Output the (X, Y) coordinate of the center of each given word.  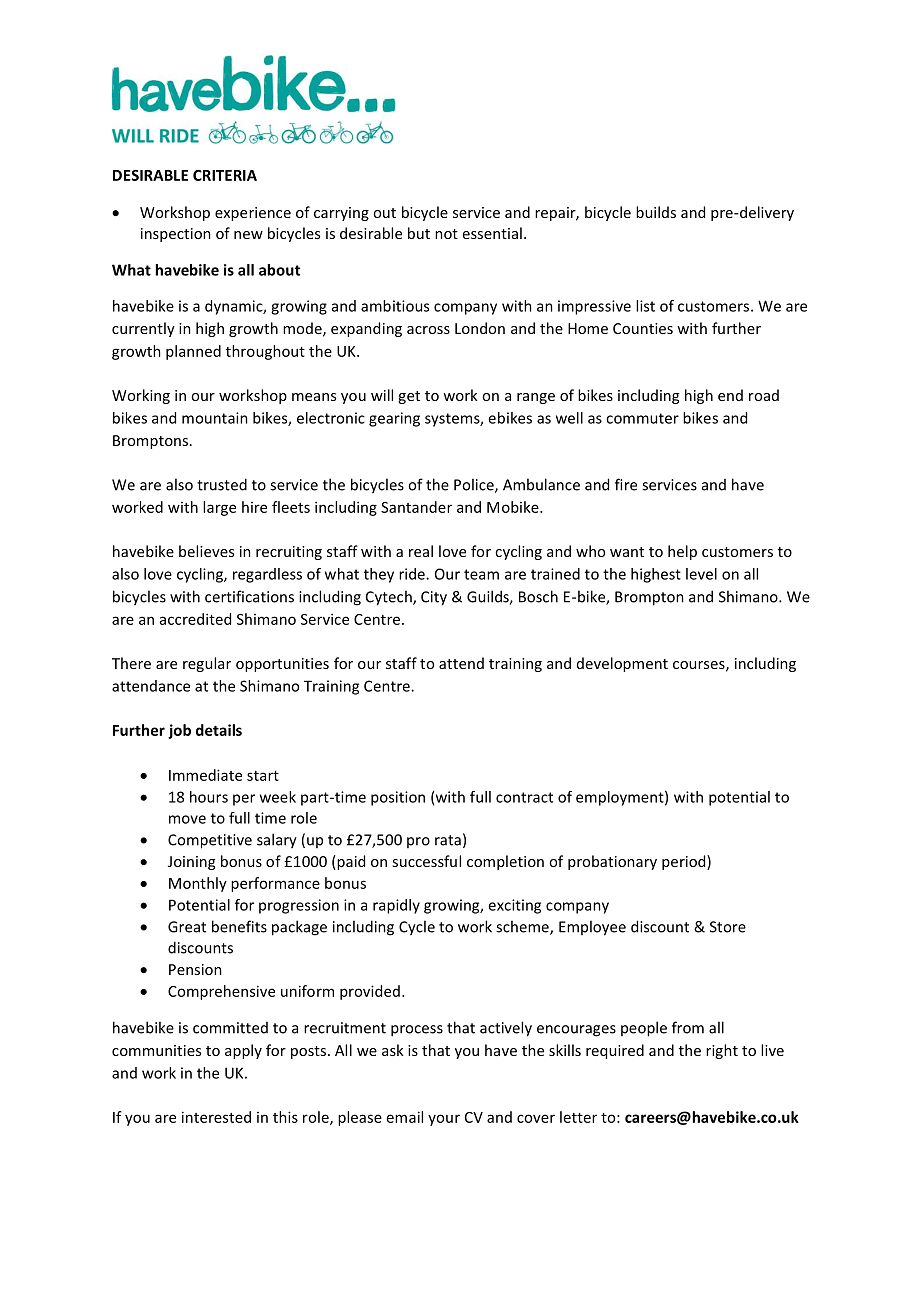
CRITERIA (225, 175)
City (434, 598)
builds (656, 212)
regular (207, 664)
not (446, 234)
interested (216, 1117)
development (622, 664)
